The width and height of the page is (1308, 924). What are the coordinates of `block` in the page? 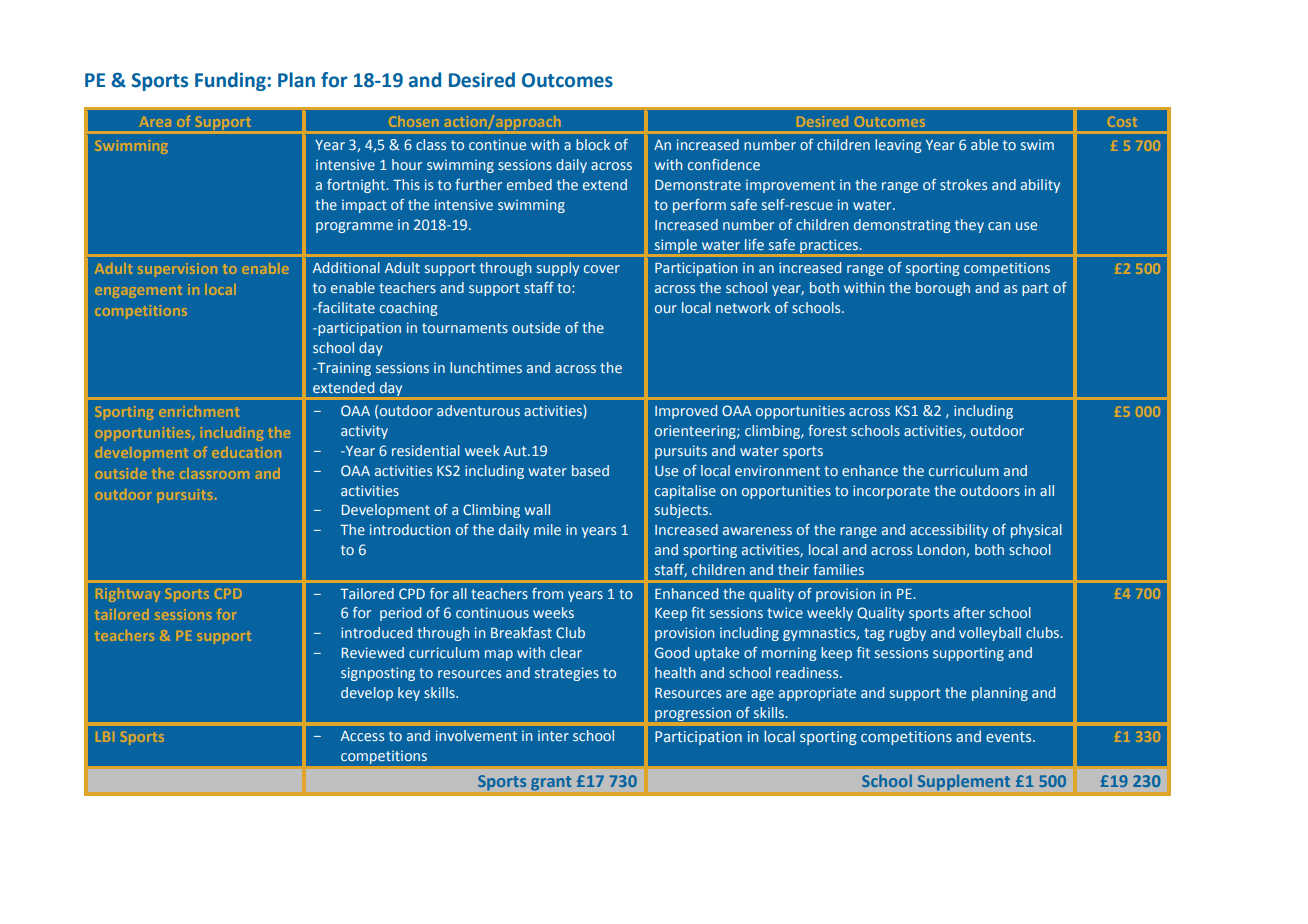 It's located at (593, 144).
